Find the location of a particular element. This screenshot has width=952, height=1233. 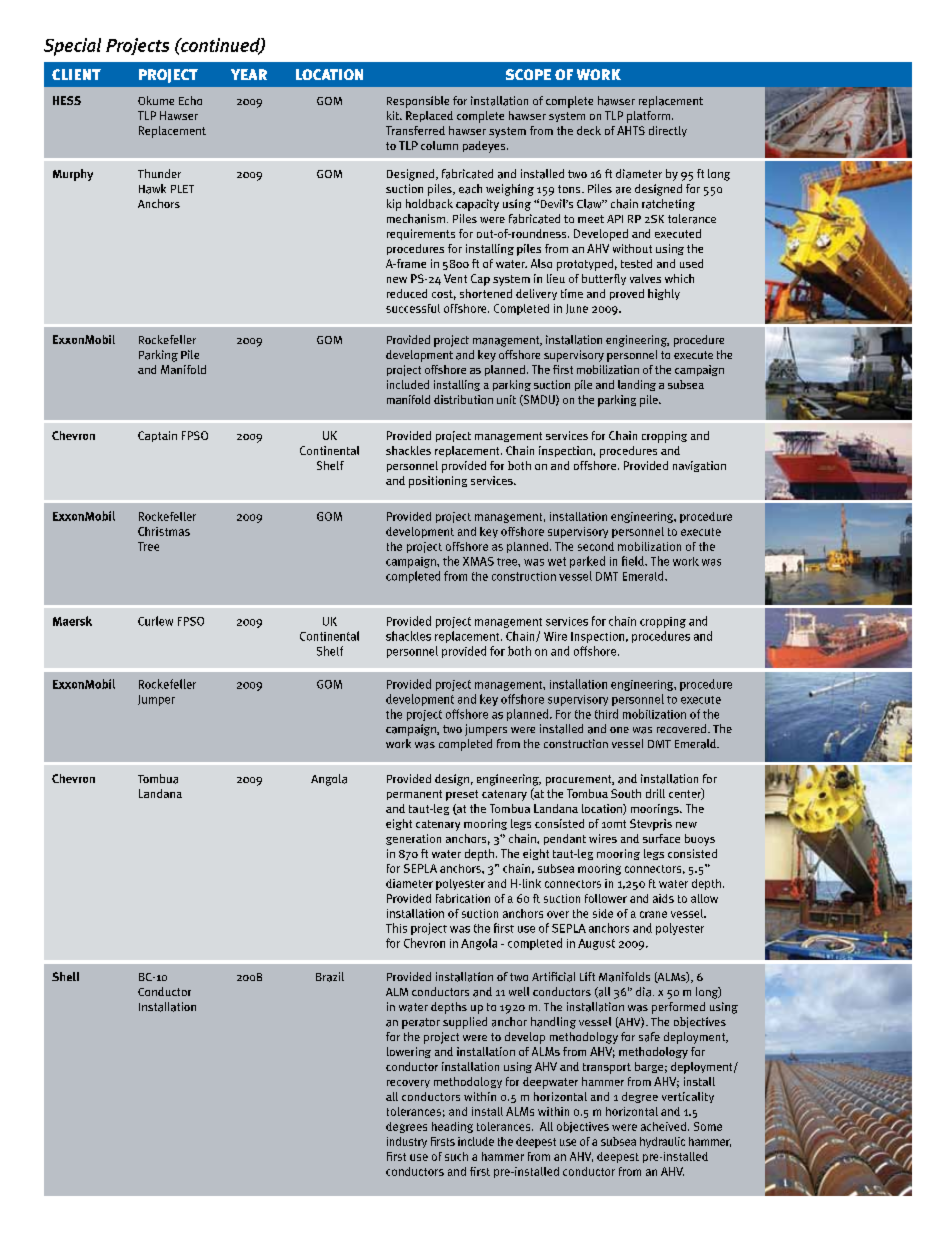

Echo is located at coordinates (190, 100).
